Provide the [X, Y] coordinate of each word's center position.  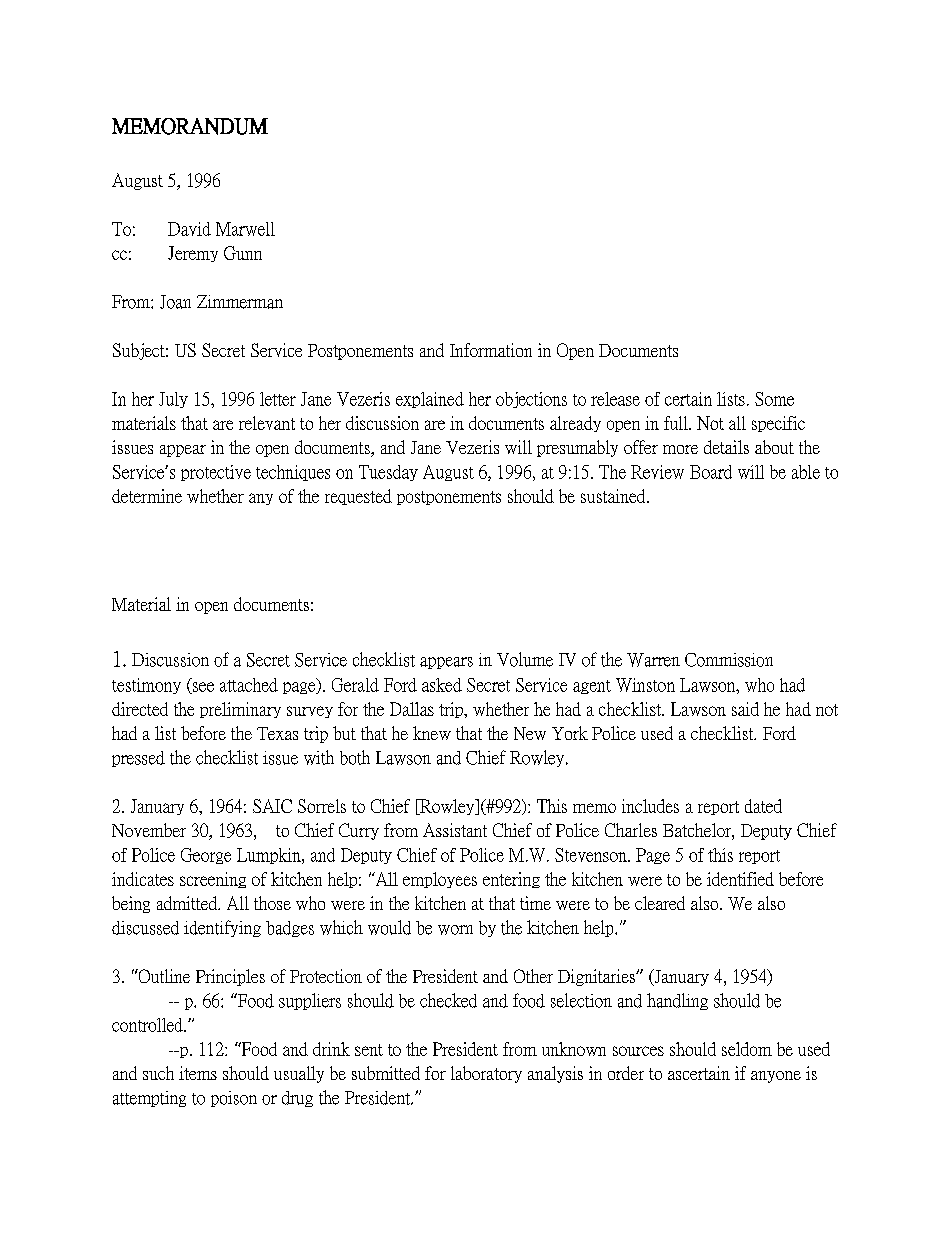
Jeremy [193, 254]
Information [491, 350]
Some [774, 399]
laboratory [486, 1074]
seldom [747, 1049]
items [198, 1073]
